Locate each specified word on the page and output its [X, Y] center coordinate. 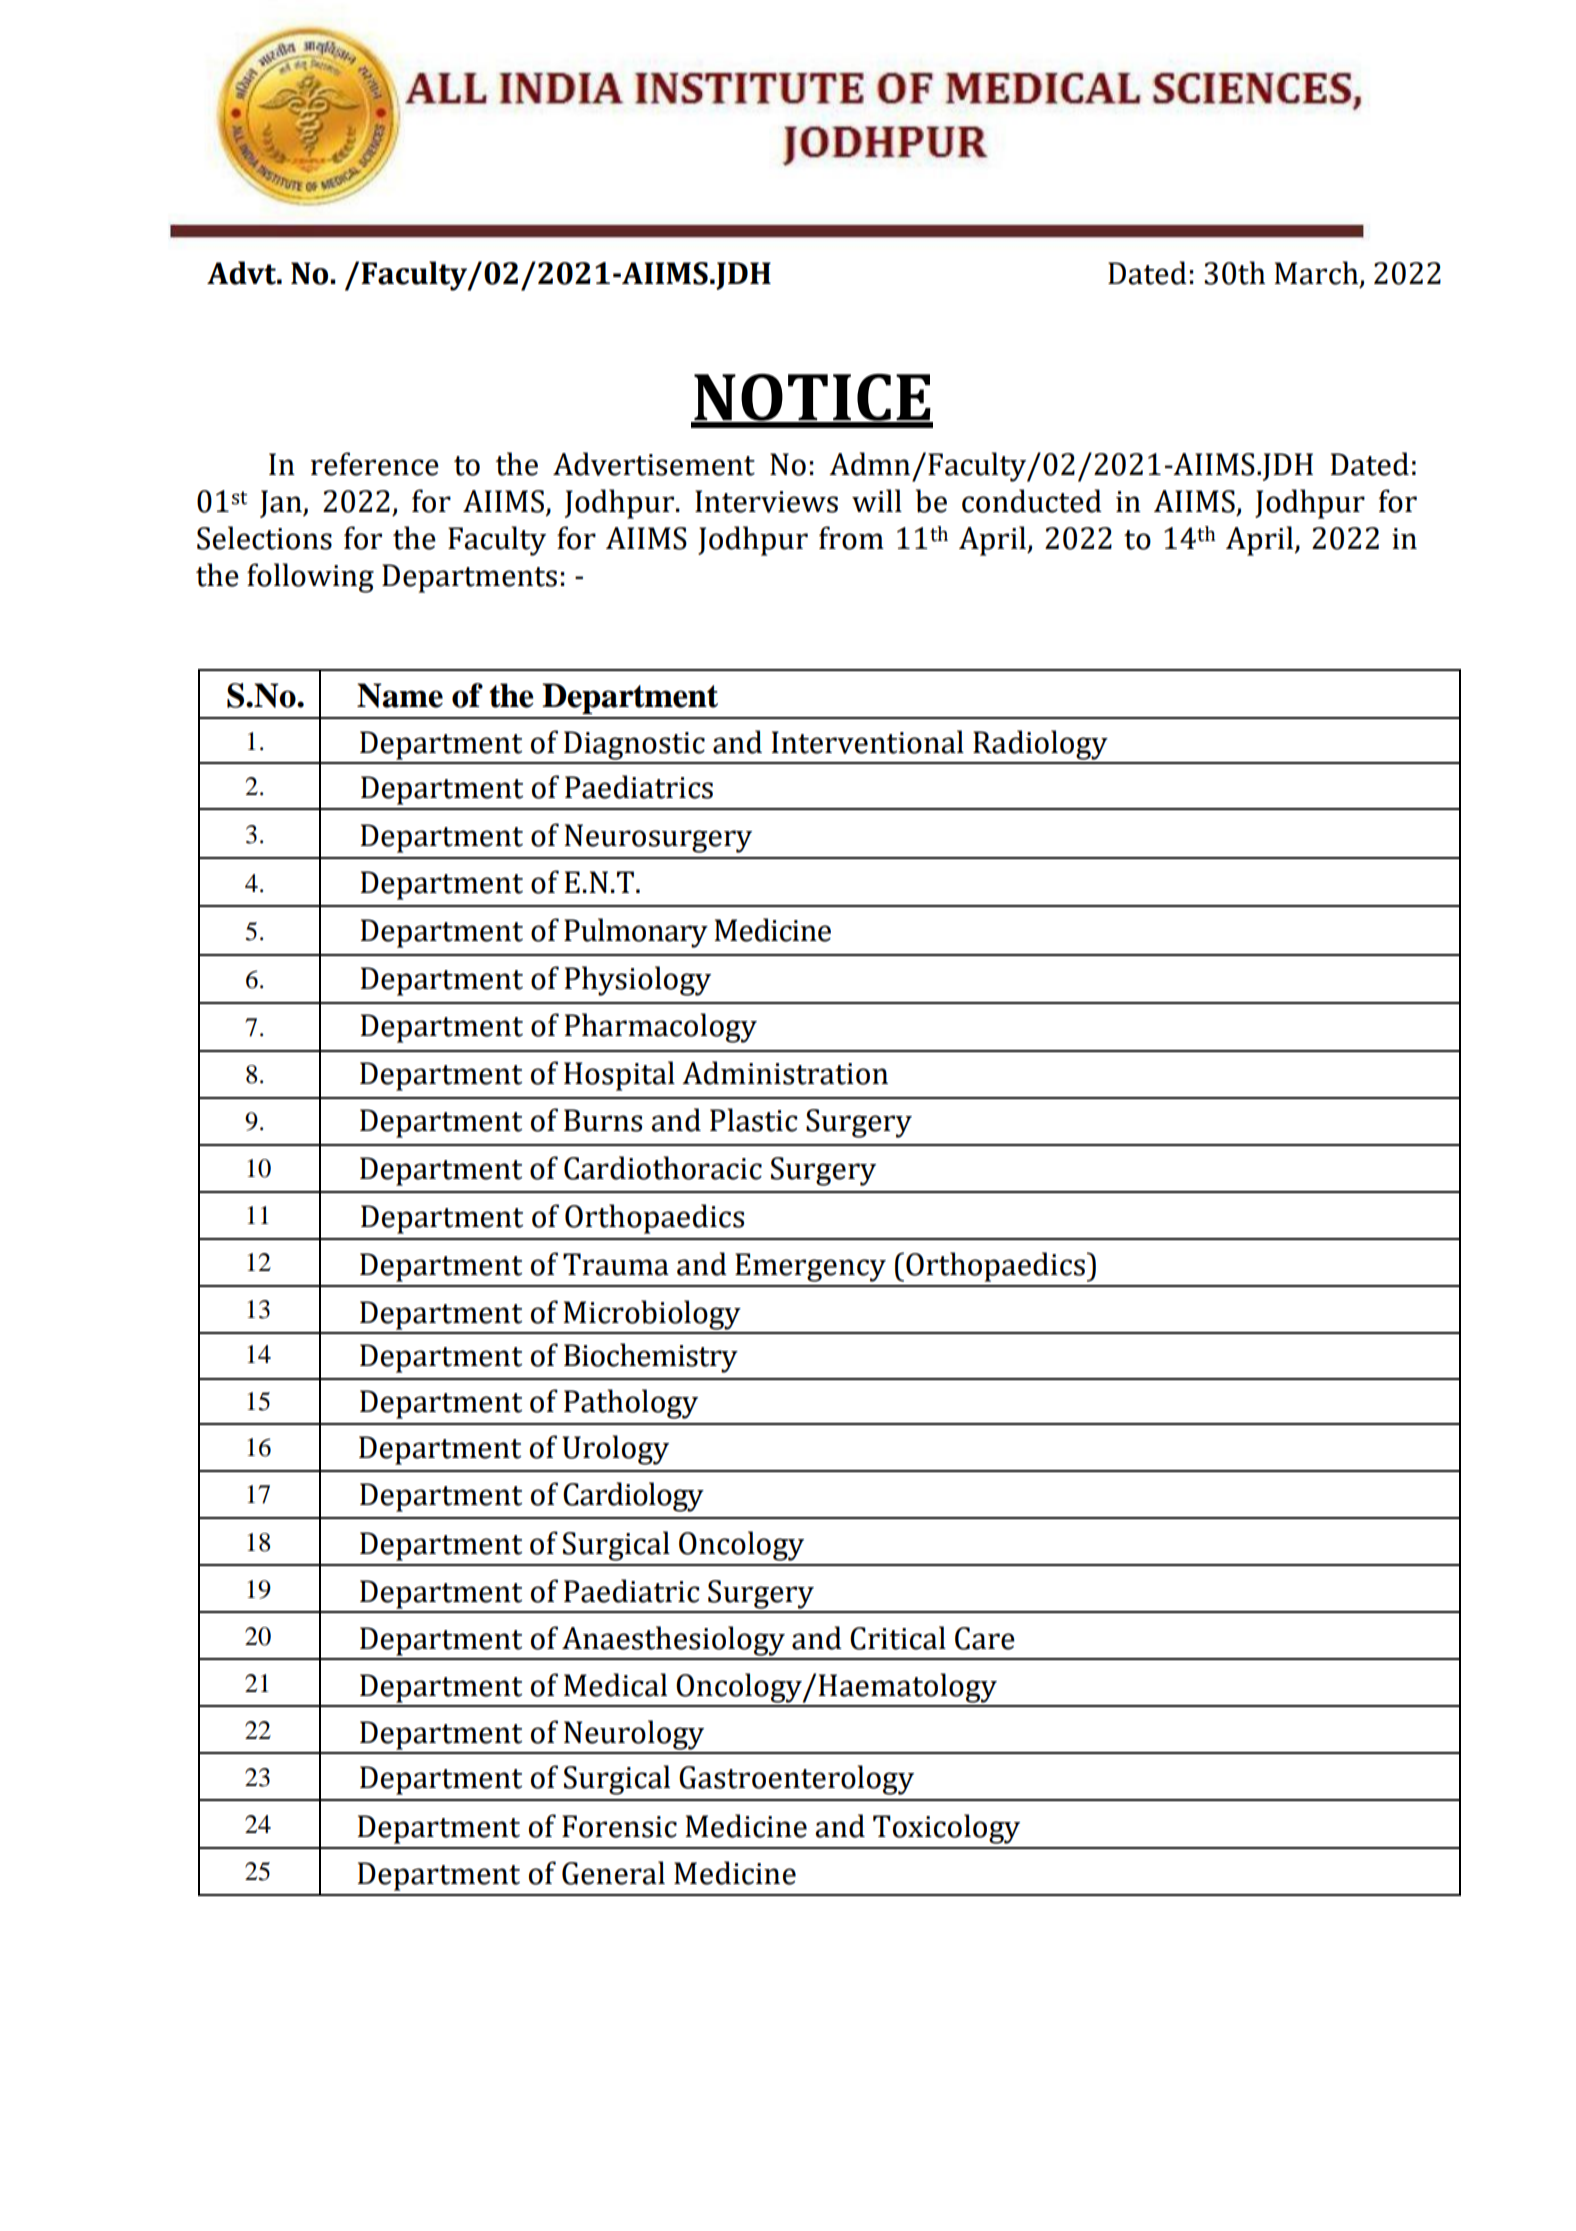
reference [375, 464]
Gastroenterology [796, 1780]
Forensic [619, 1826]
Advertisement [654, 464]
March [1317, 274]
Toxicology [946, 1829]
